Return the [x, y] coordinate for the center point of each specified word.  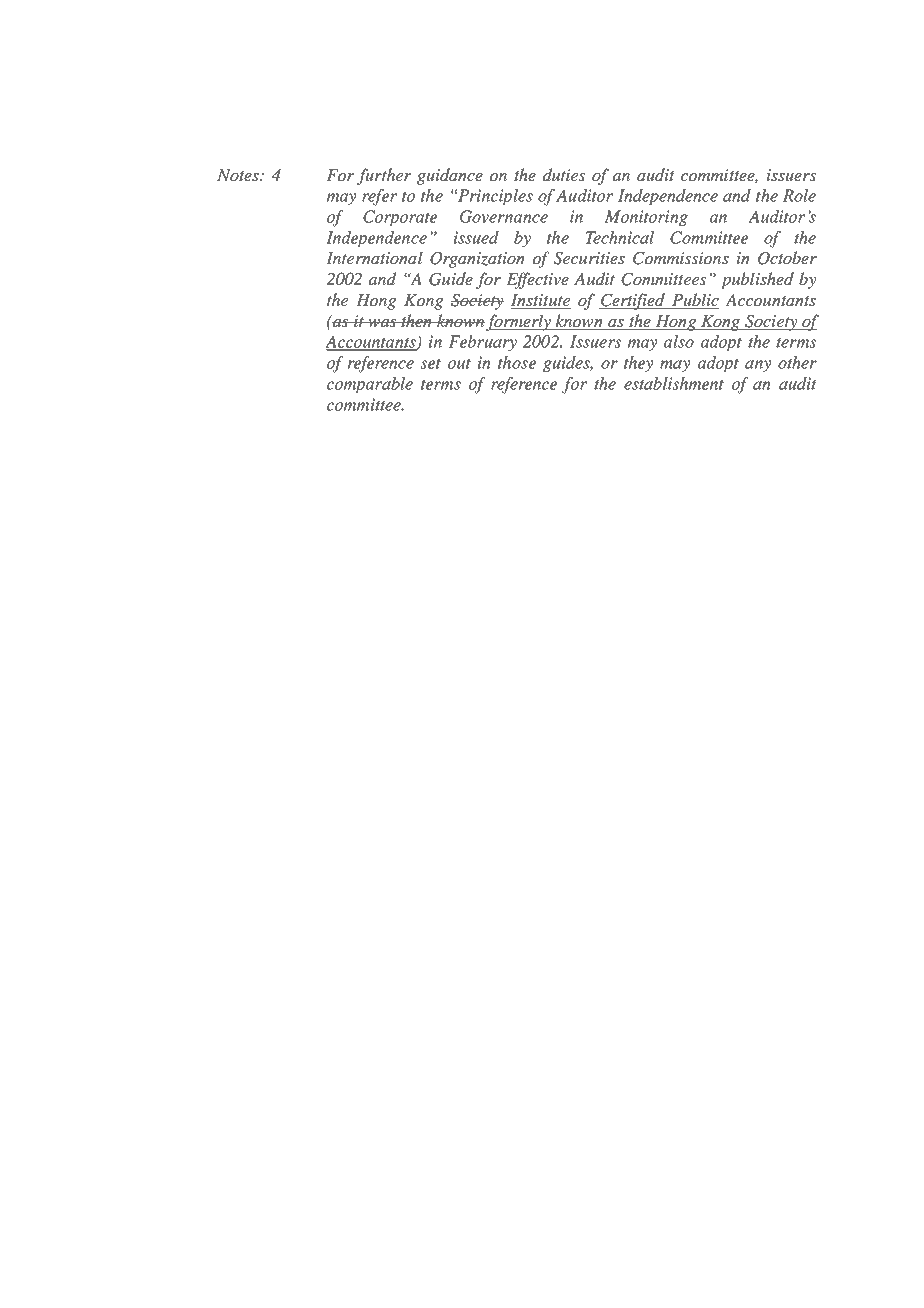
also [679, 341]
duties [564, 174]
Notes [239, 175]
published [757, 280]
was [382, 323]
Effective [537, 280]
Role [799, 195]
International [374, 257]
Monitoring [646, 218]
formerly [520, 322]
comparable [370, 385]
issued [476, 237]
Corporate [400, 218]
